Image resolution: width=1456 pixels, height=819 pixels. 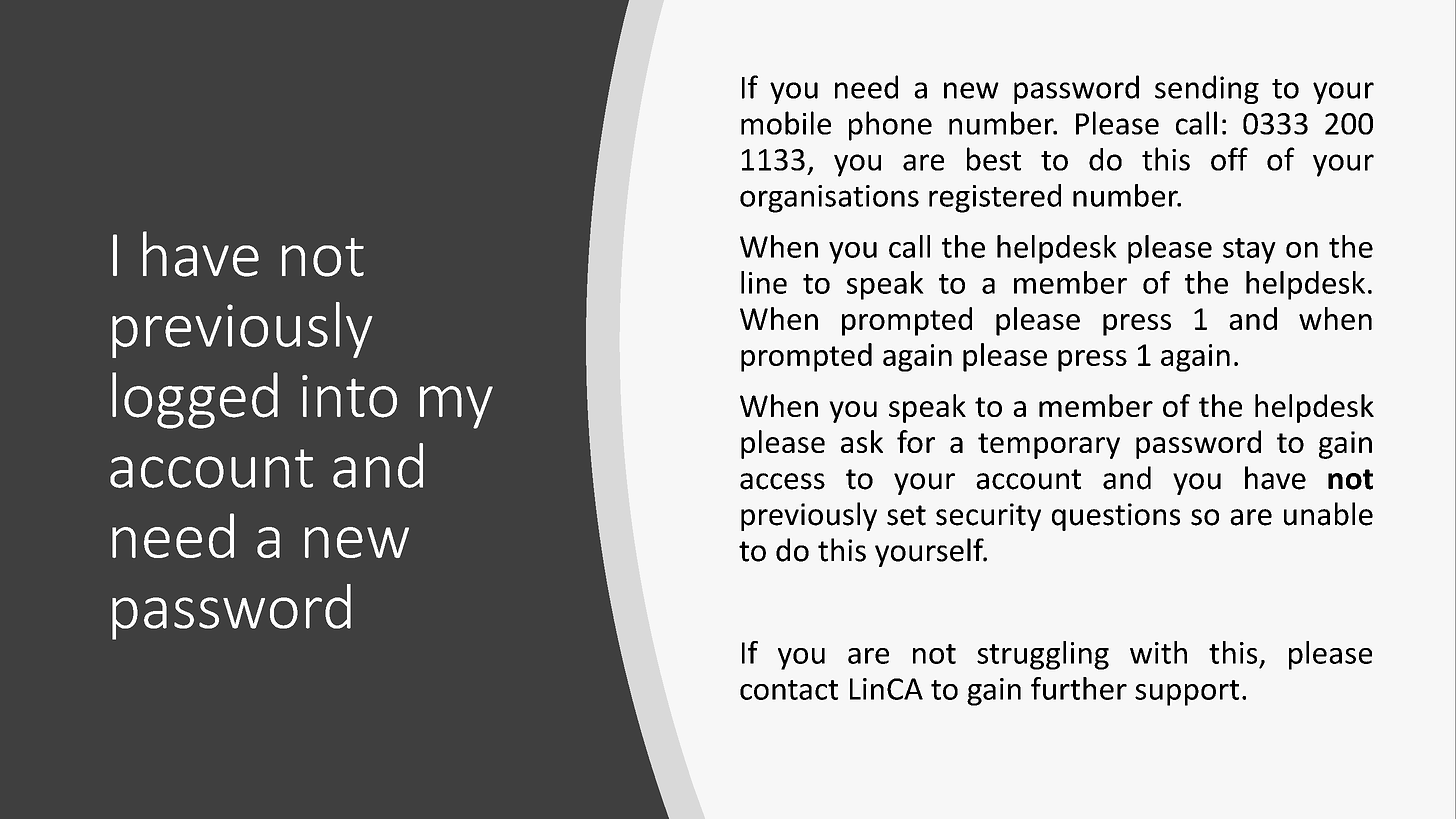 I want to click on into, so click(x=349, y=396).
